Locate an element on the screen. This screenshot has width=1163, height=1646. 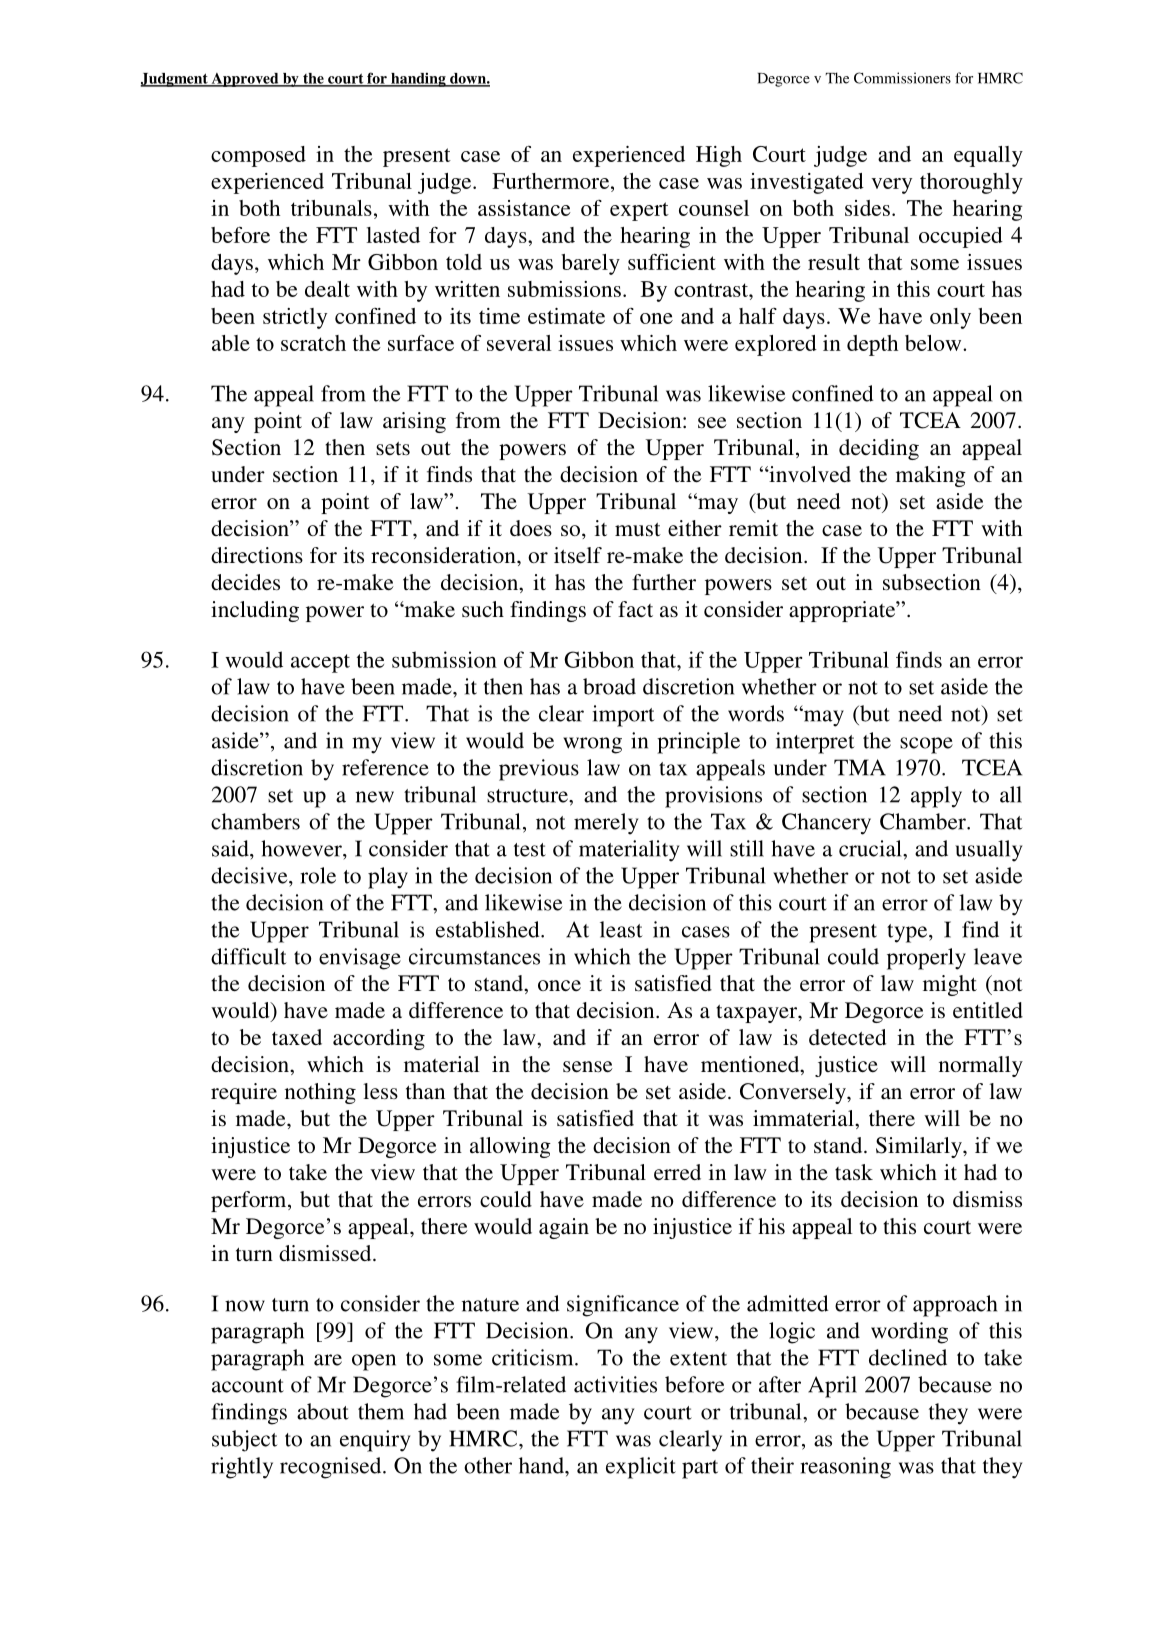
Commissioners is located at coordinates (902, 78).
